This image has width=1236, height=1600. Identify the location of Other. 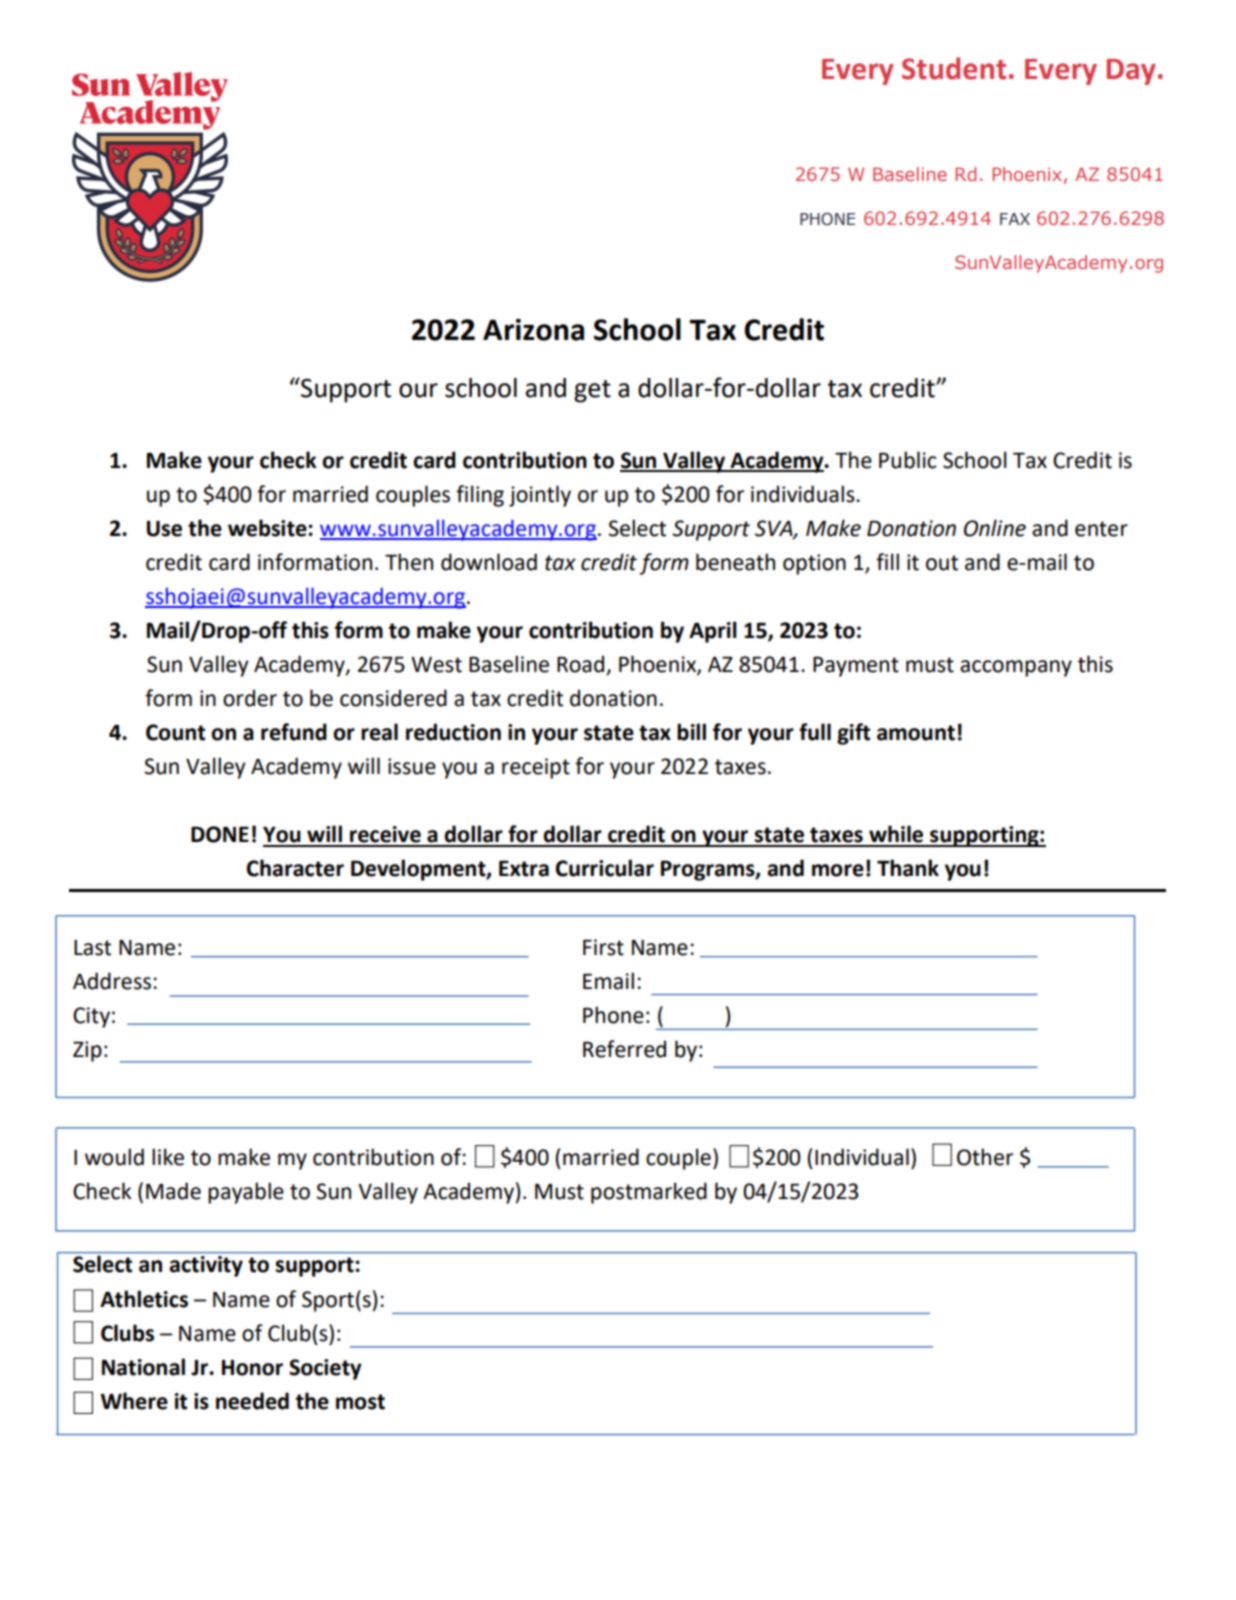
(985, 1157).
